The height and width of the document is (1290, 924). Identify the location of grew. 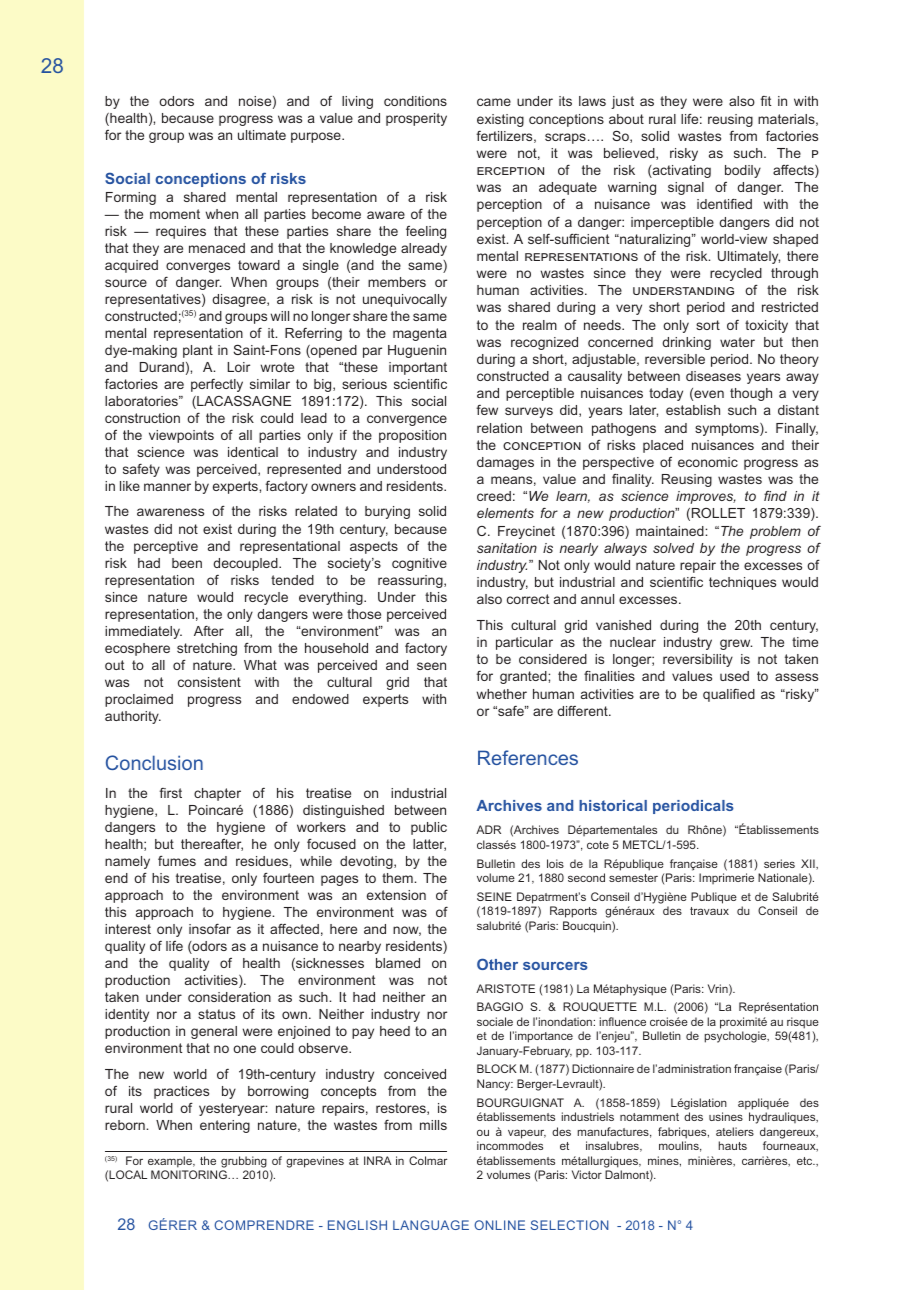
(736, 644).
